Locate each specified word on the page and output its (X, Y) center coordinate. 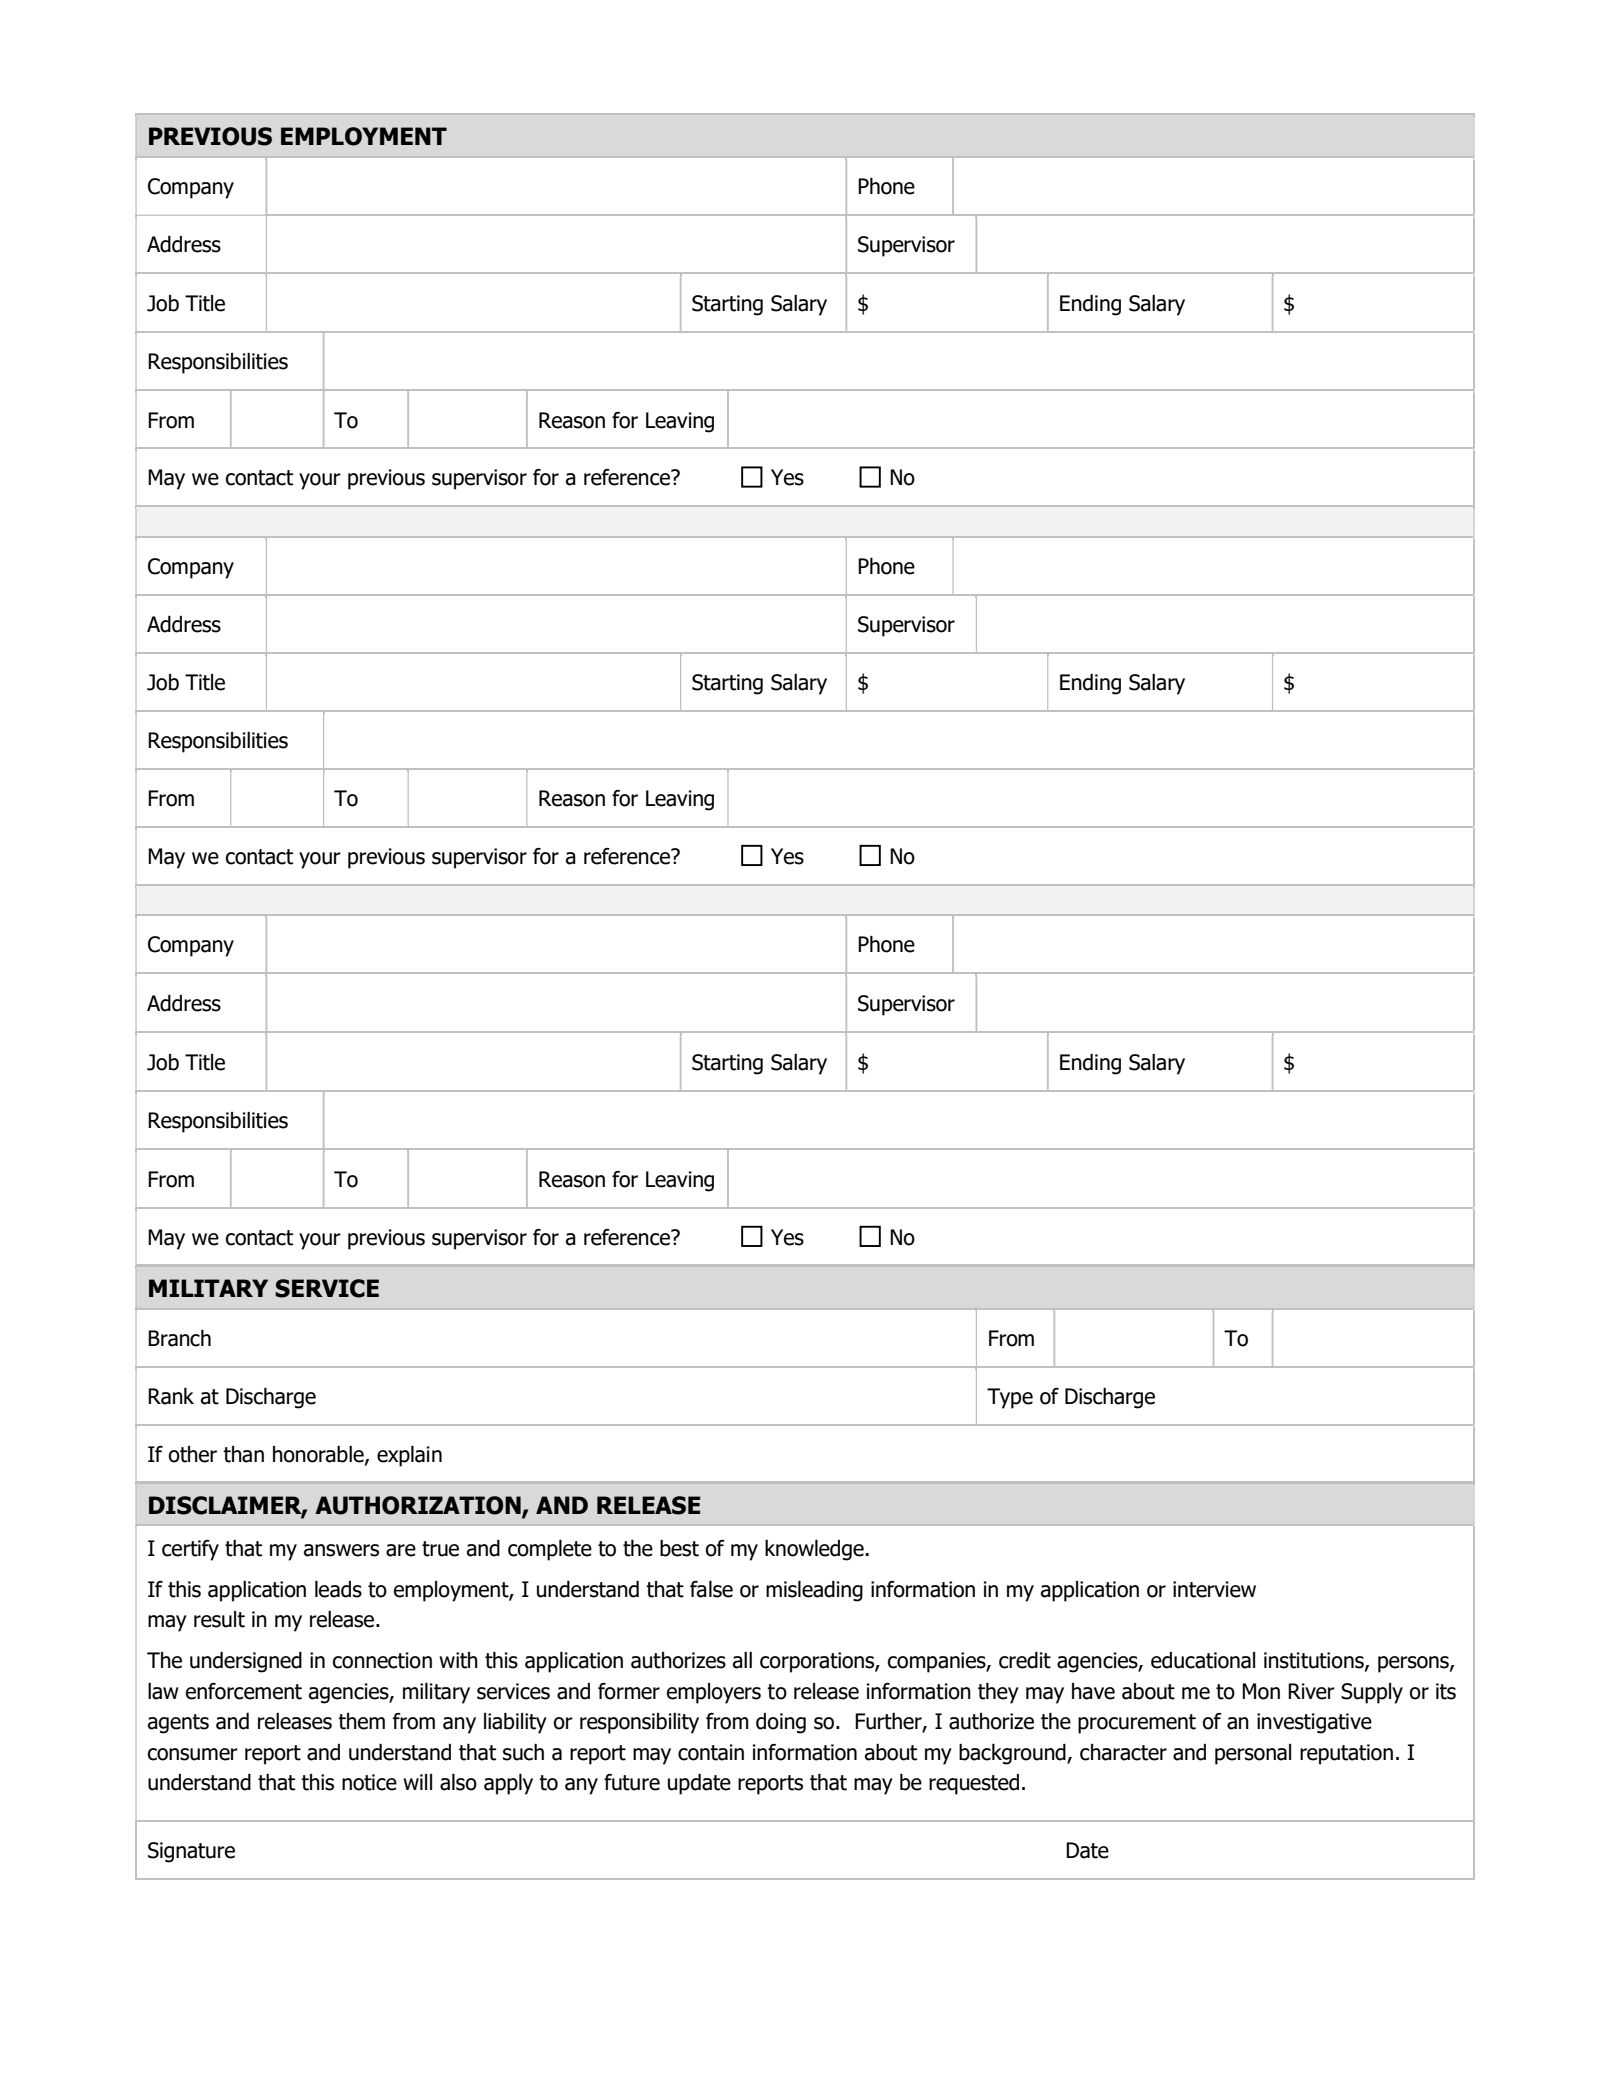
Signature (191, 1852)
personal (1253, 1754)
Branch (179, 1338)
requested (974, 1784)
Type (1010, 1398)
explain (409, 1456)
